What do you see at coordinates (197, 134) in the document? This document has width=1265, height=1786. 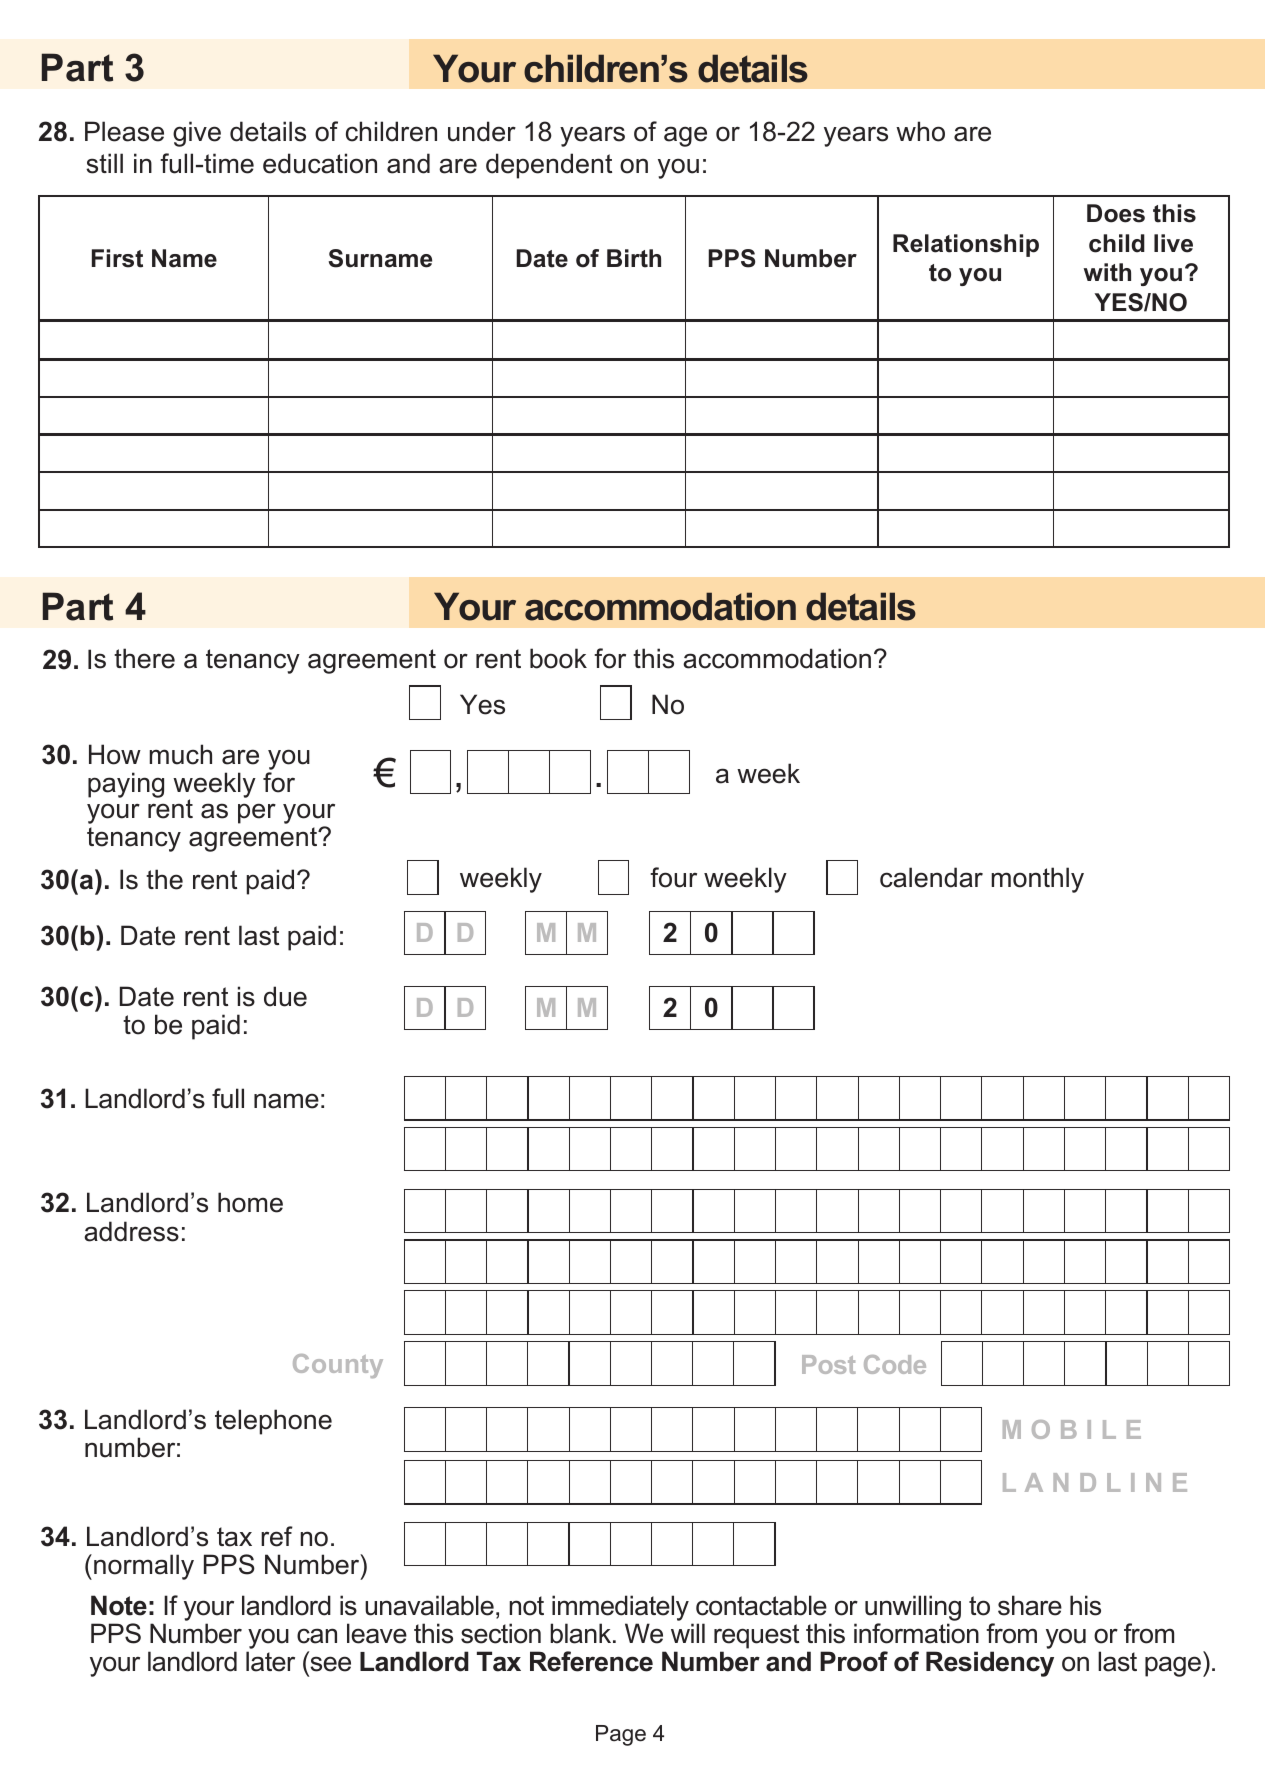 I see `give` at bounding box center [197, 134].
